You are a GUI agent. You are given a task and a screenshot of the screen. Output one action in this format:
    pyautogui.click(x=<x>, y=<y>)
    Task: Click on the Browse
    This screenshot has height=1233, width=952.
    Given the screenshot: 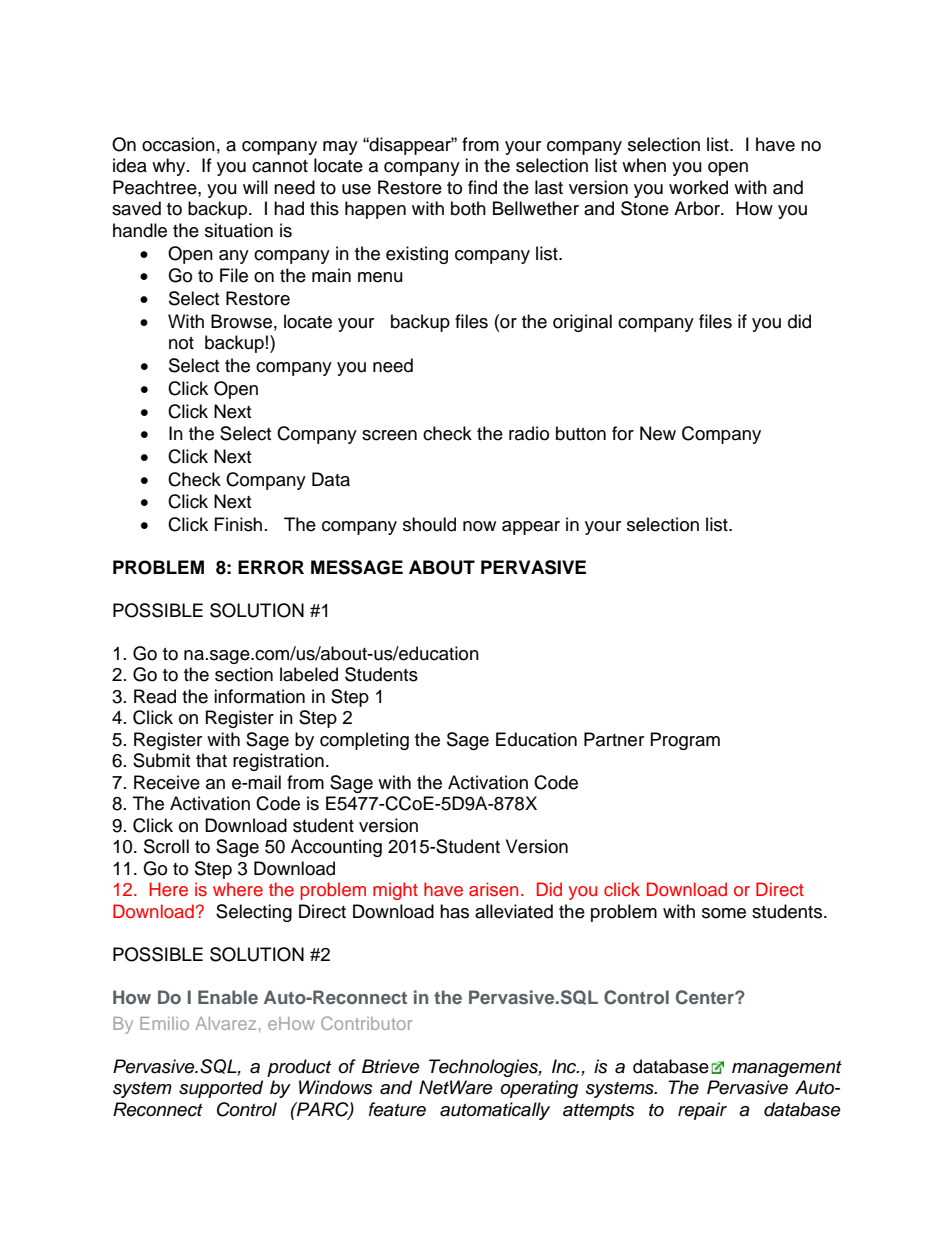 What is the action you would take?
    pyautogui.click(x=241, y=321)
